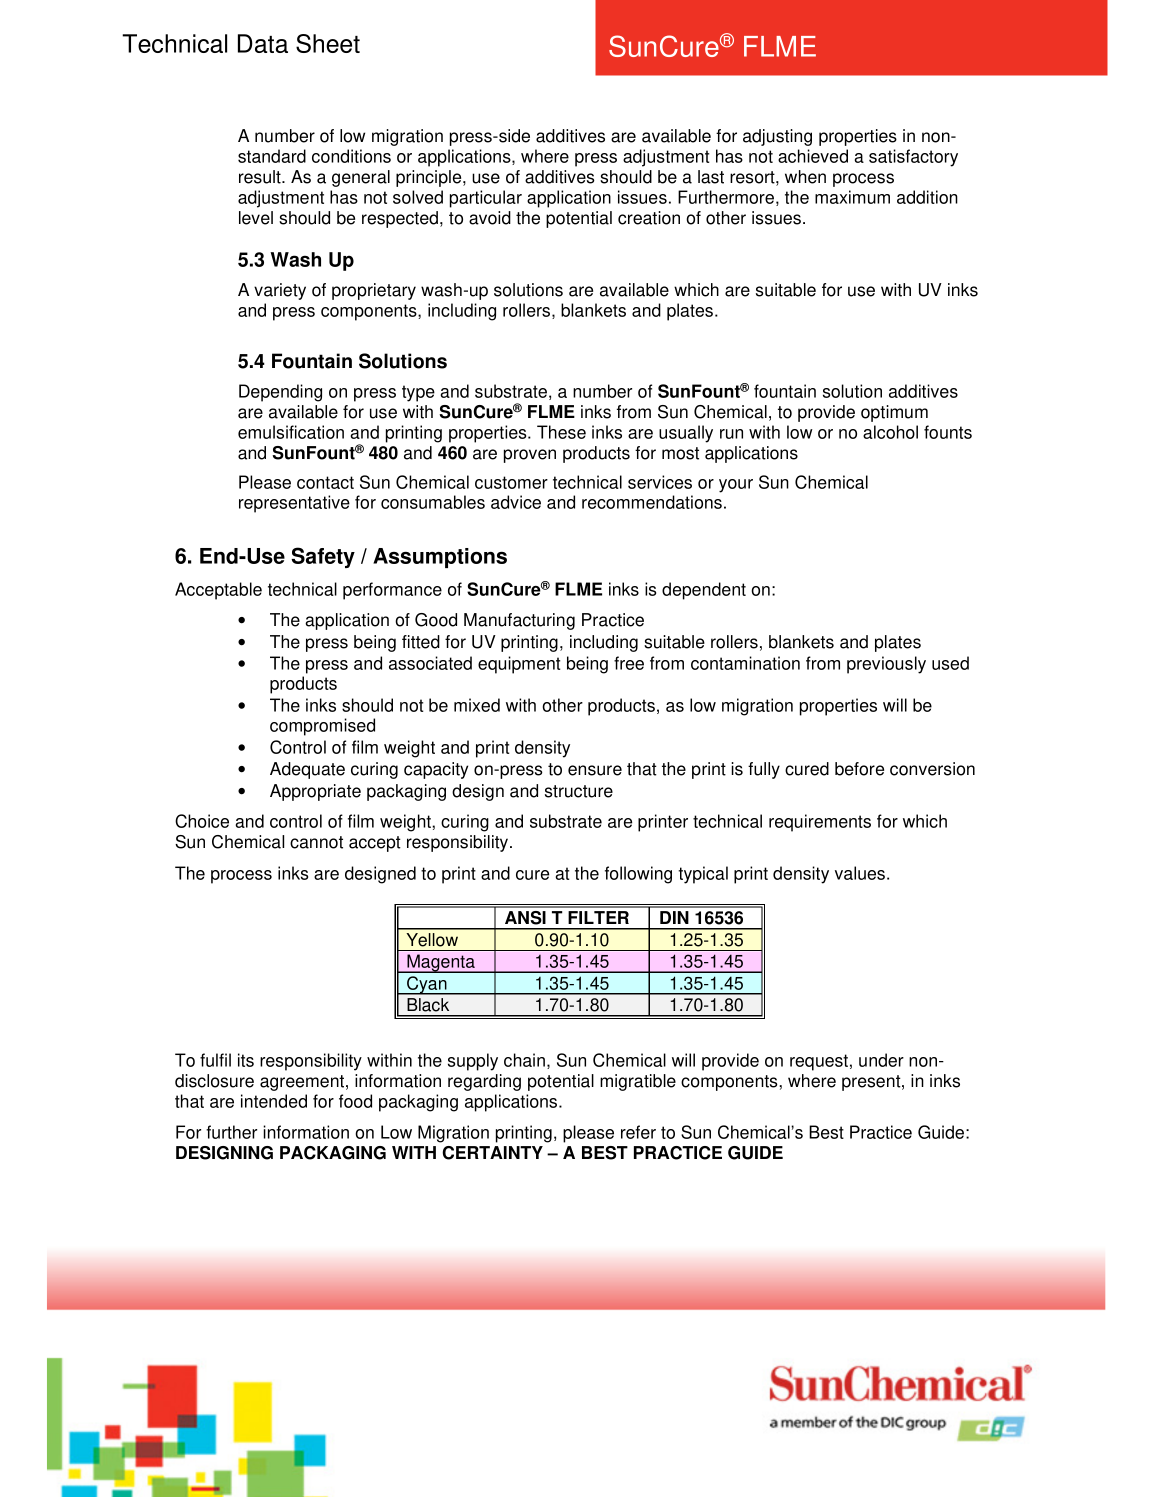  I want to click on adjusting, so click(777, 137).
